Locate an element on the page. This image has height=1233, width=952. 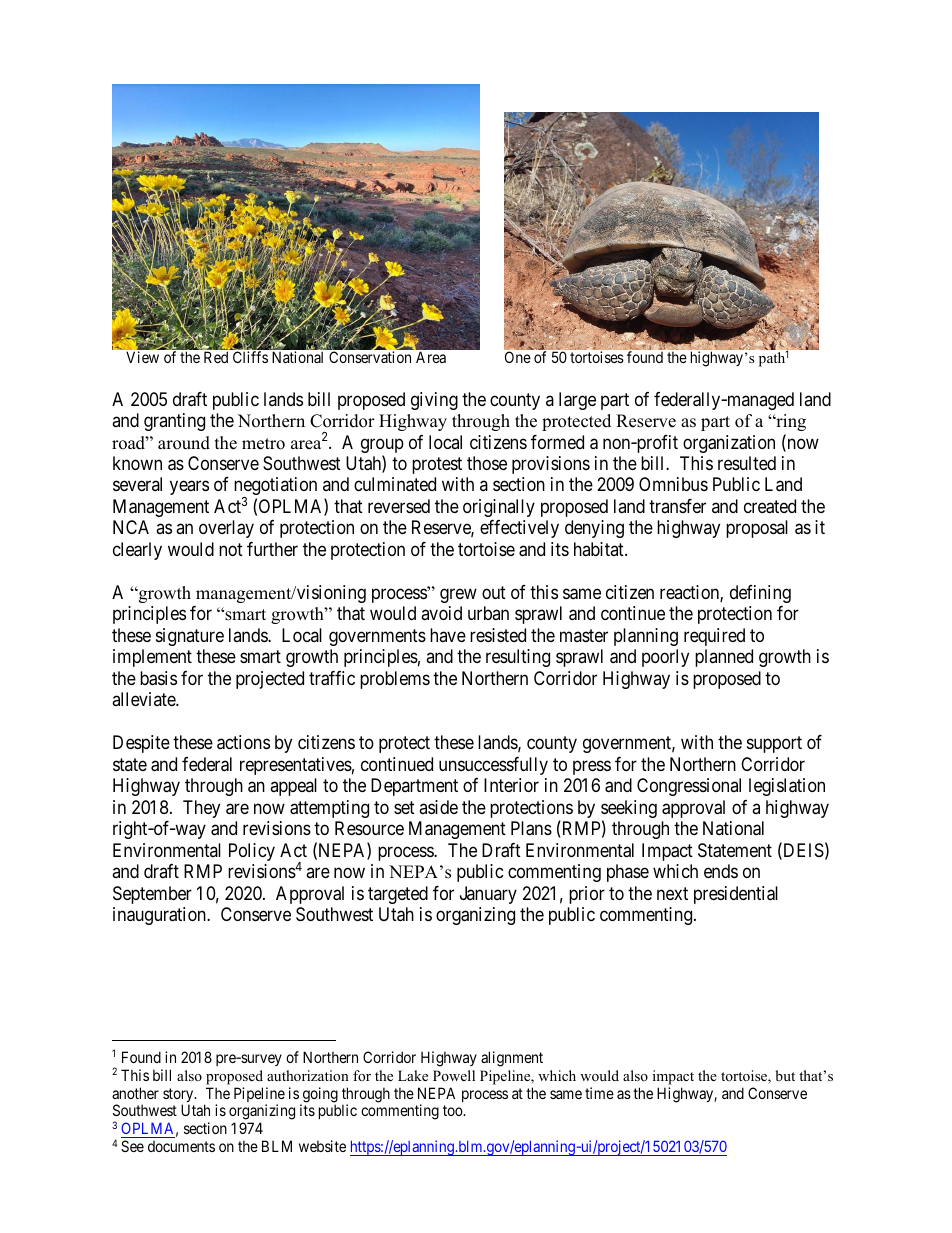
grew is located at coordinates (458, 595).
